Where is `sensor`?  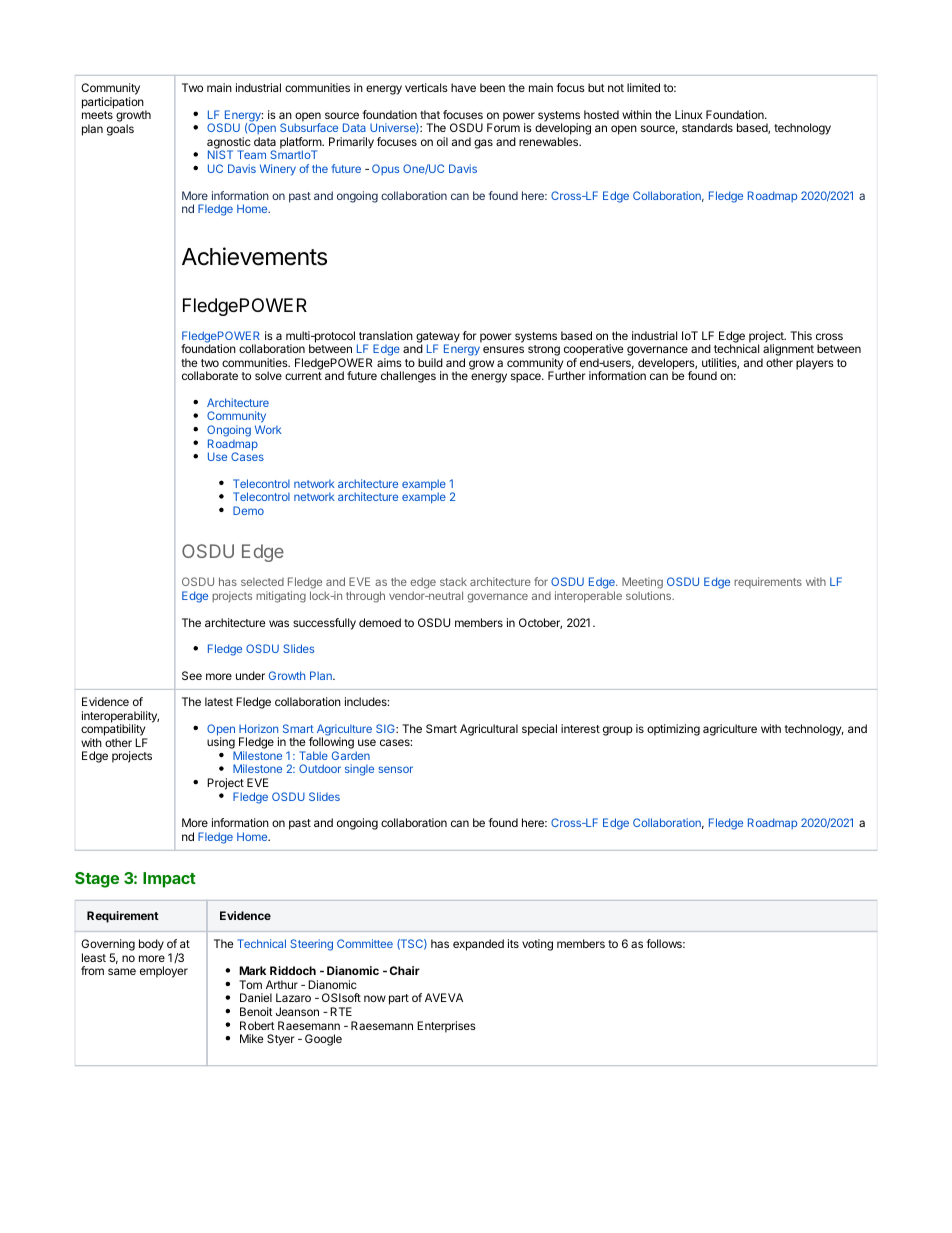
sensor is located at coordinates (395, 769).
